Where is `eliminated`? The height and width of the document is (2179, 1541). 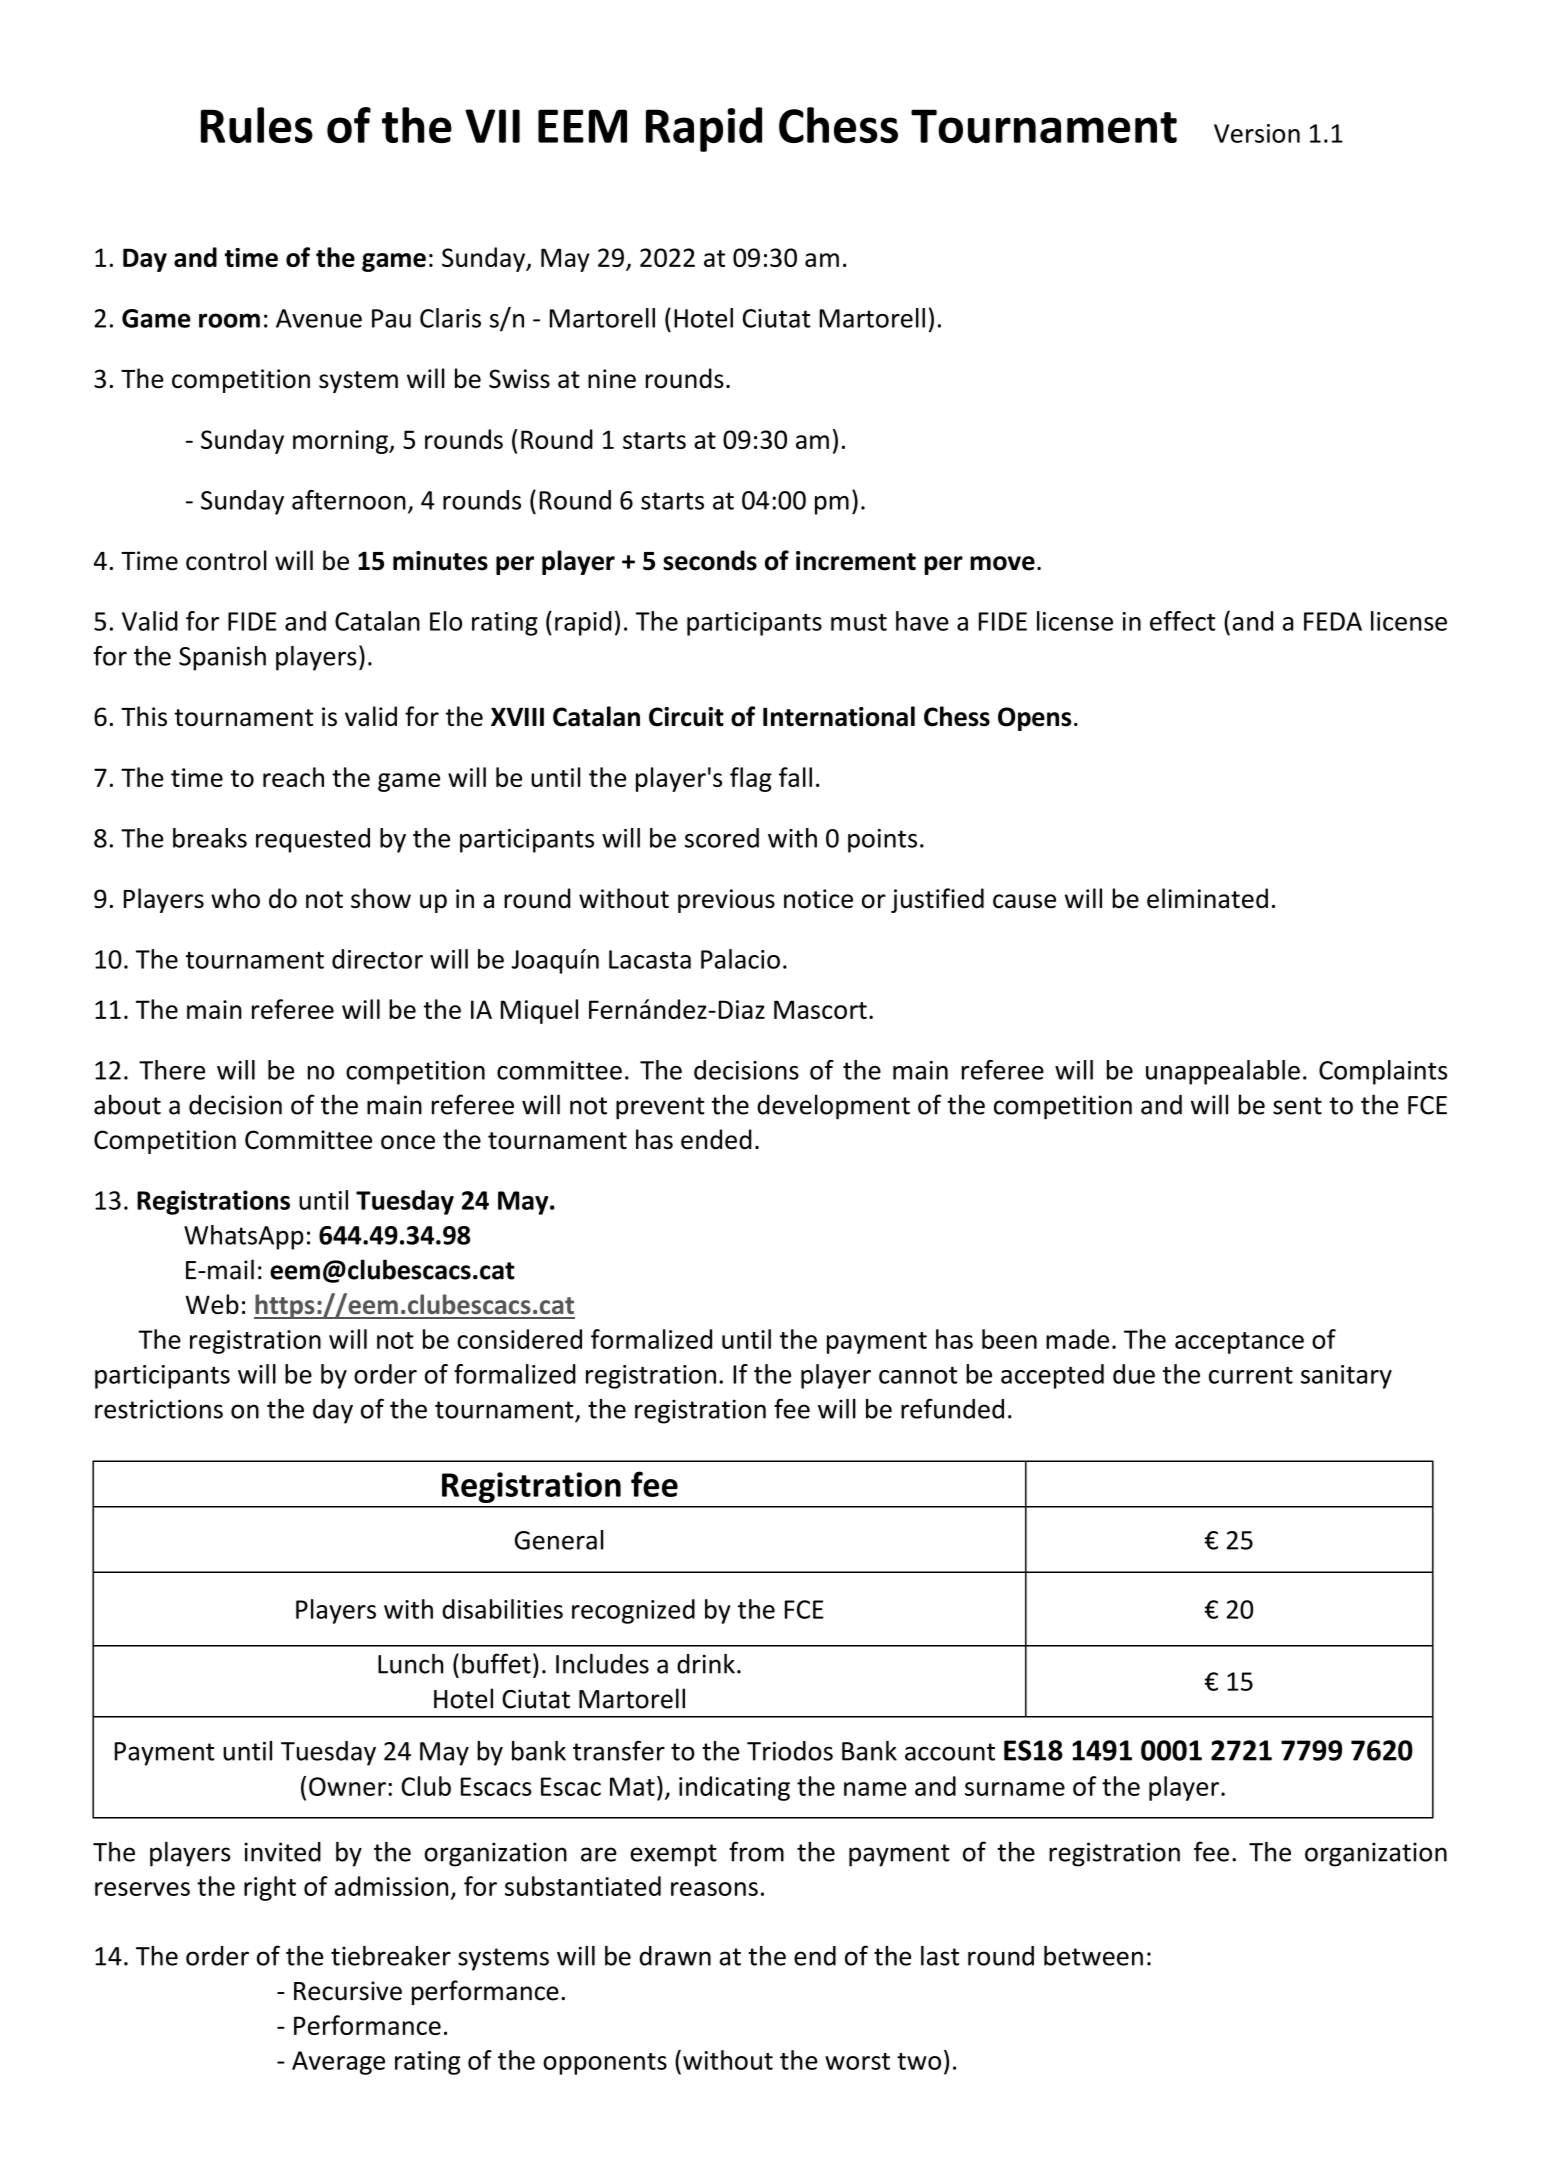
eliminated is located at coordinates (1207, 898).
